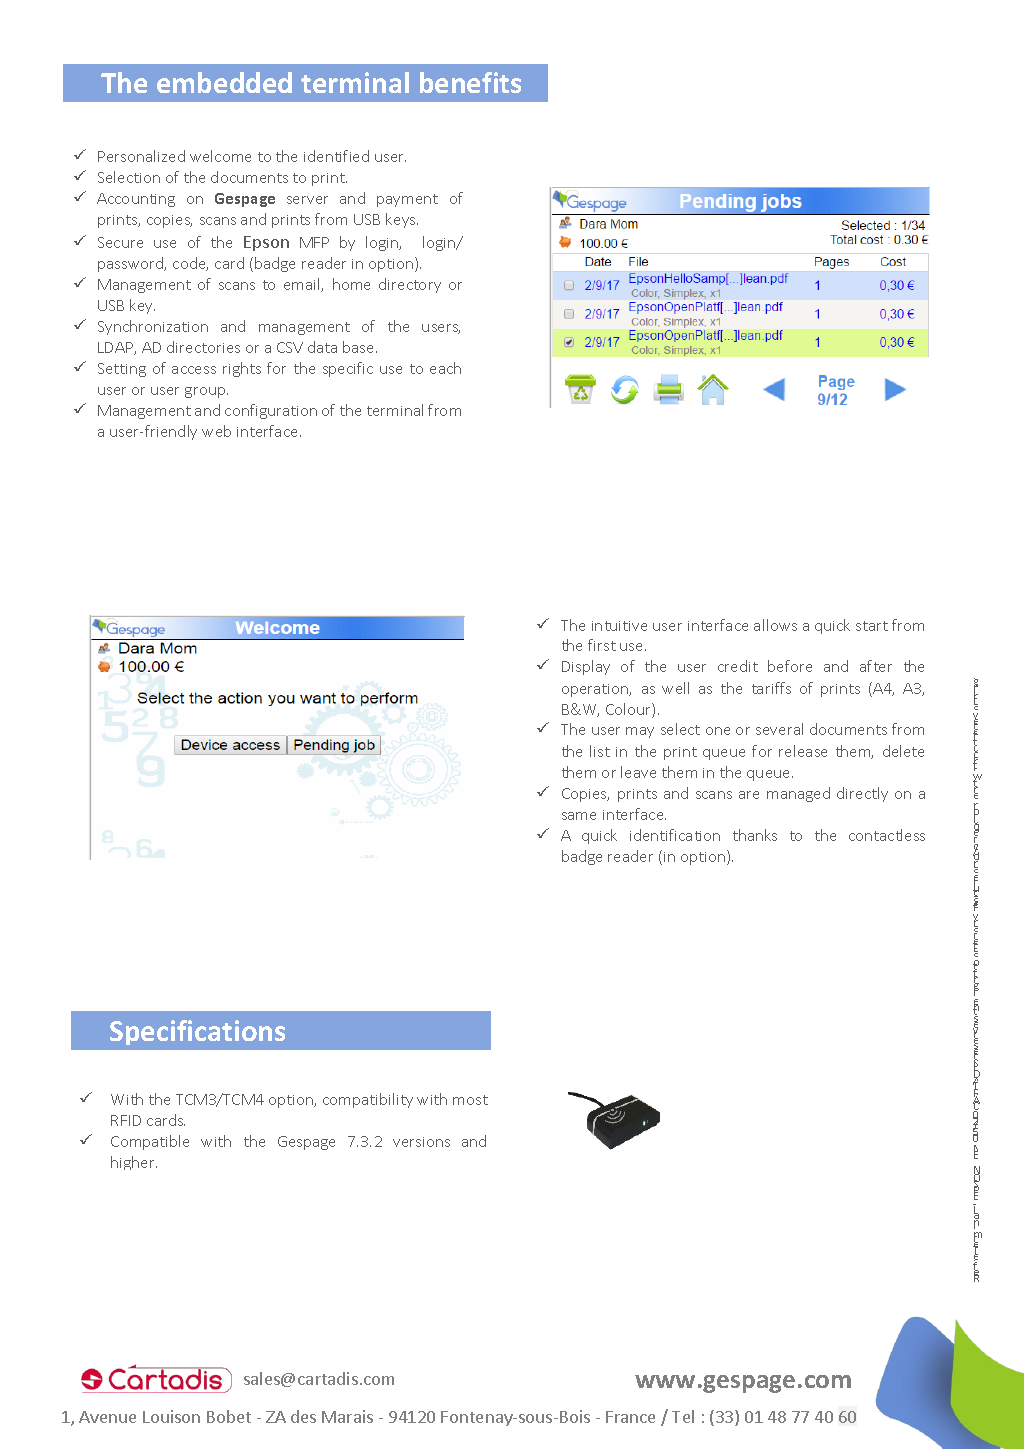  Describe the element at coordinates (600, 751) in the screenshot. I see `list` at that location.
